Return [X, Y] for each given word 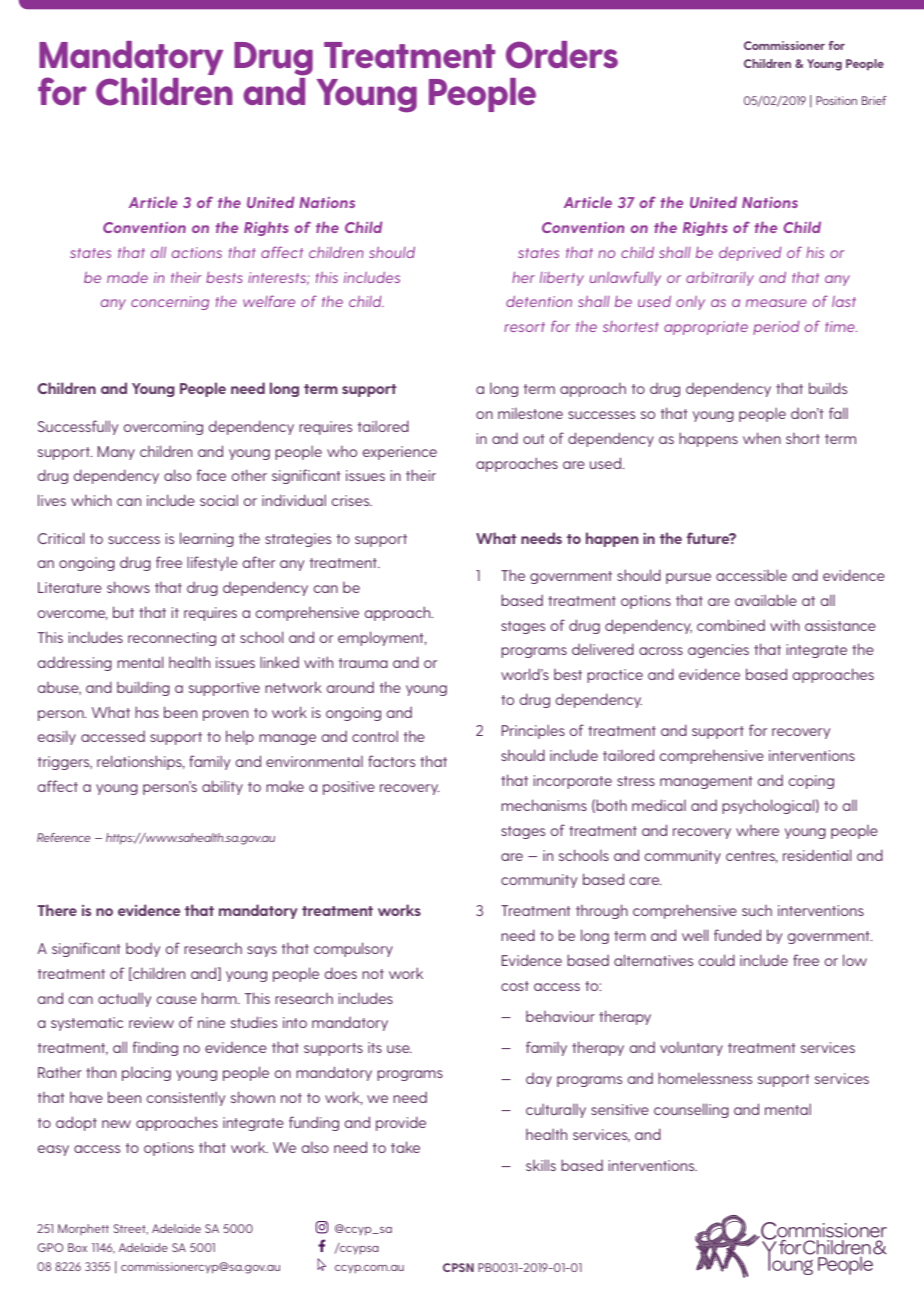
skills [541, 1165]
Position [836, 100]
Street [131, 1229]
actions [197, 252]
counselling [691, 1110]
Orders [562, 55]
